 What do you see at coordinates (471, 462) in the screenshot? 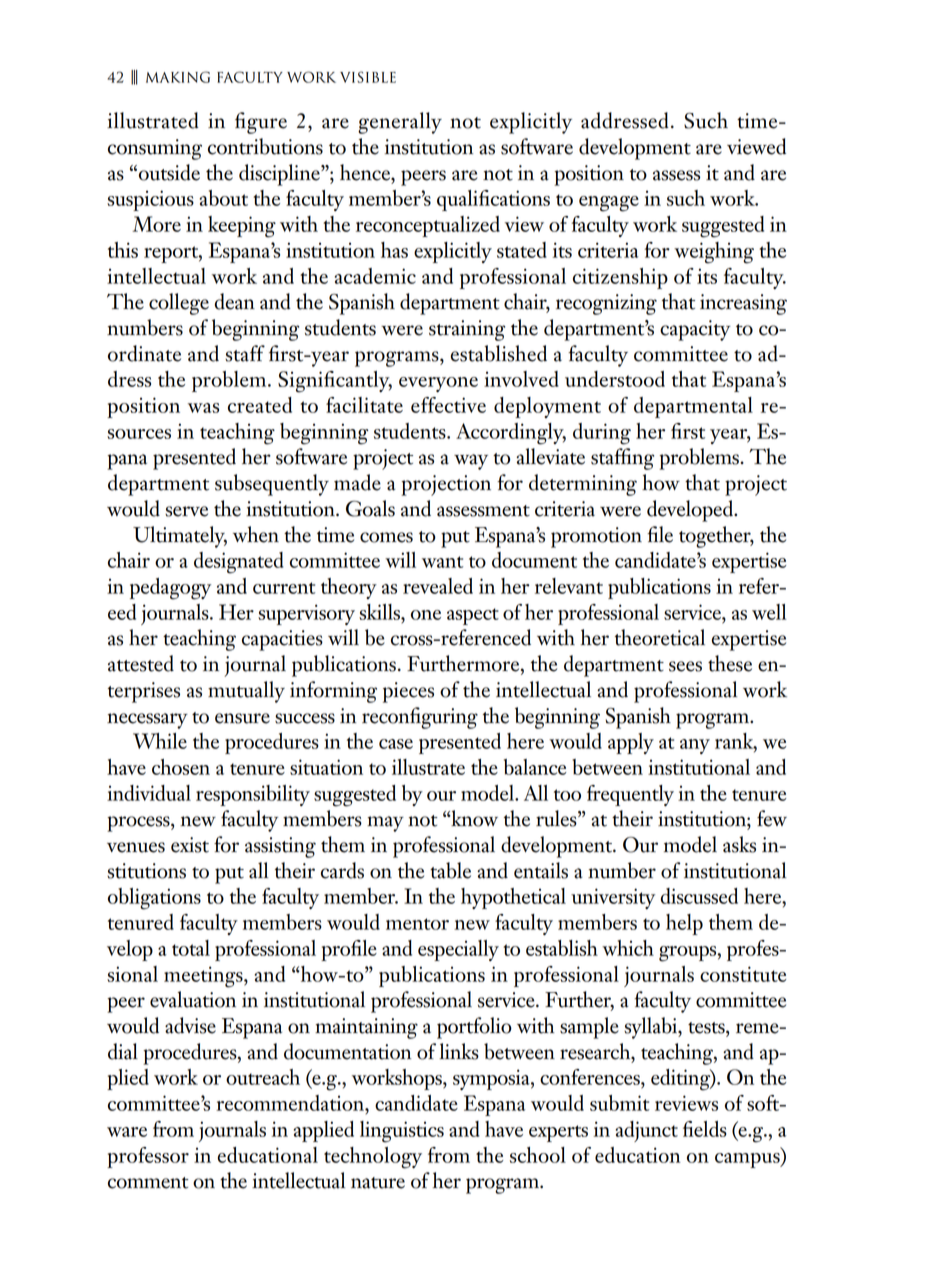
I see `way` at bounding box center [471, 462].
